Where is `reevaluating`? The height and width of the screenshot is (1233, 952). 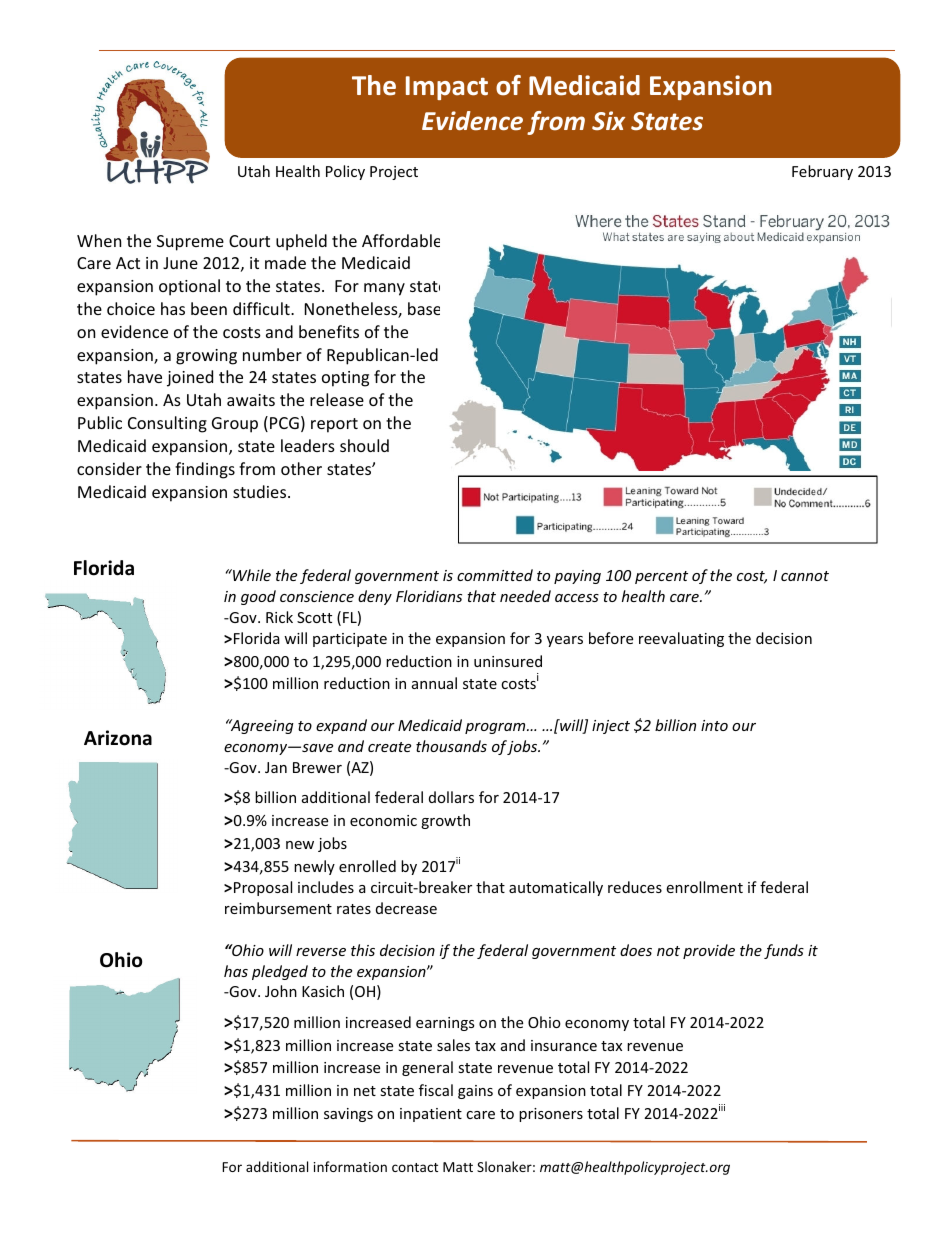 reevaluating is located at coordinates (681, 639).
